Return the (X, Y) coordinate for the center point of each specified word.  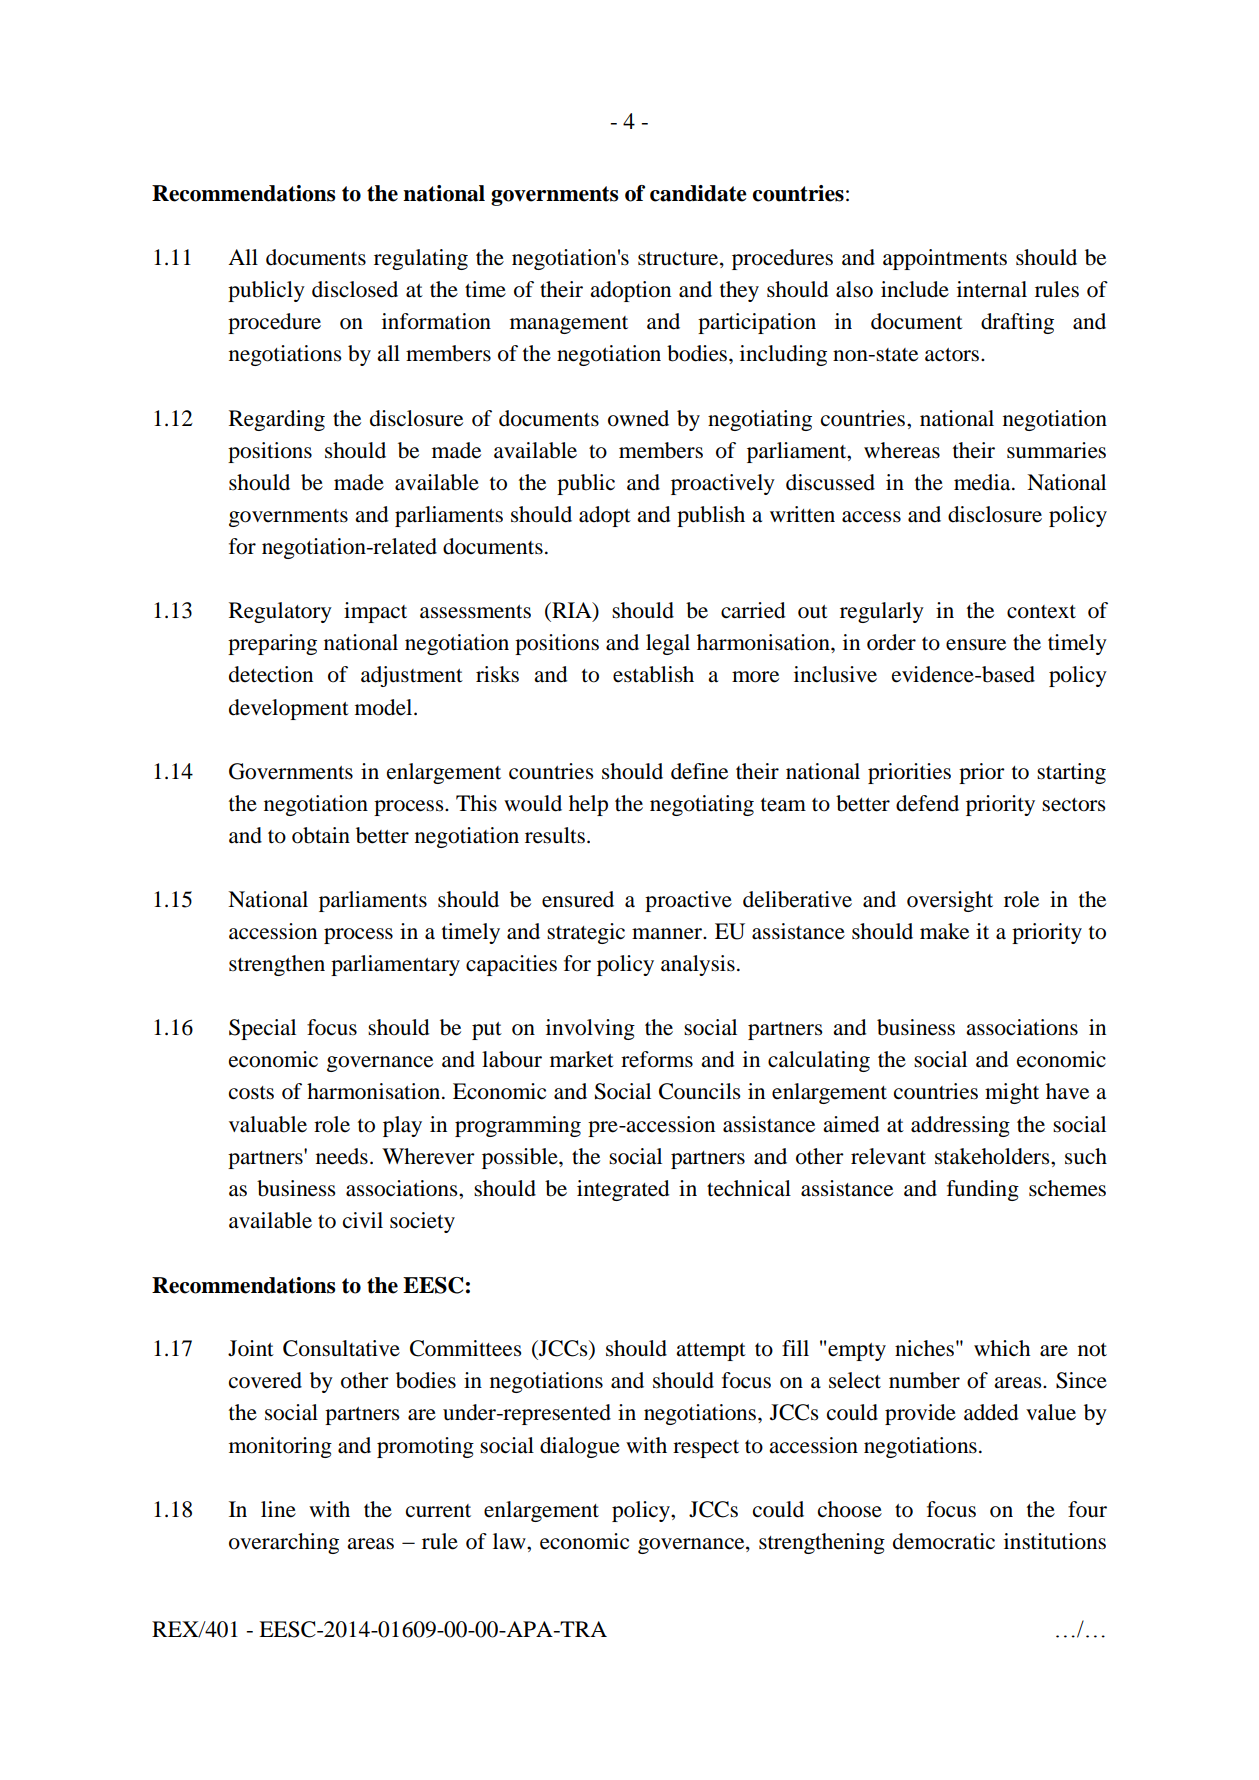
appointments (945, 259)
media (983, 482)
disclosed (355, 289)
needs (342, 1156)
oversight (950, 901)
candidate (698, 193)
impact (375, 612)
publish (711, 516)
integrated (623, 1190)
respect (706, 1449)
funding (983, 1190)
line (278, 1509)
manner (668, 934)
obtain (321, 835)
